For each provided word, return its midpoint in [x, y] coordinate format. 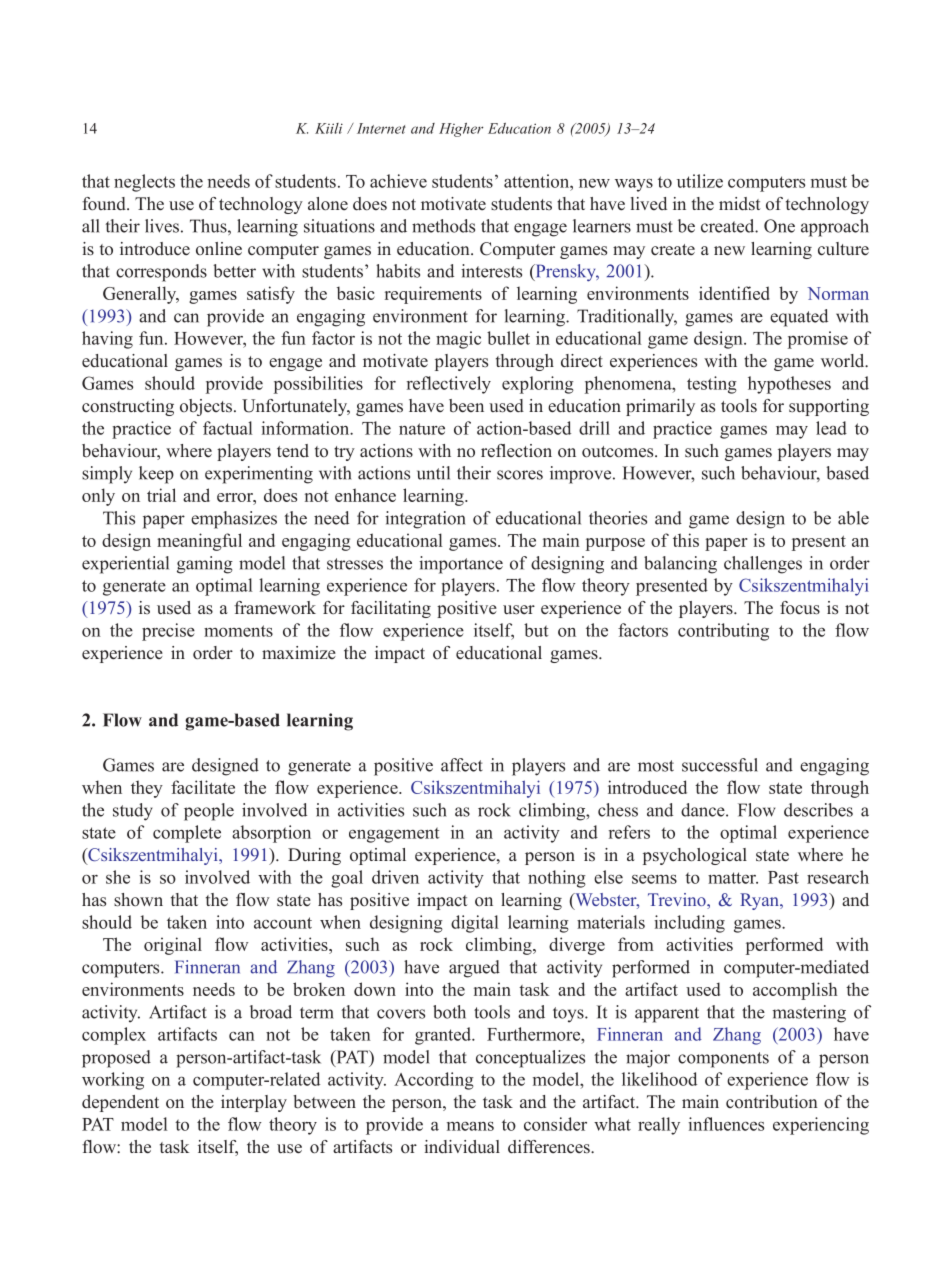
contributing [723, 632]
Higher [461, 130]
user [519, 610]
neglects [144, 183]
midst [740, 204]
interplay [254, 1103]
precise [168, 632]
